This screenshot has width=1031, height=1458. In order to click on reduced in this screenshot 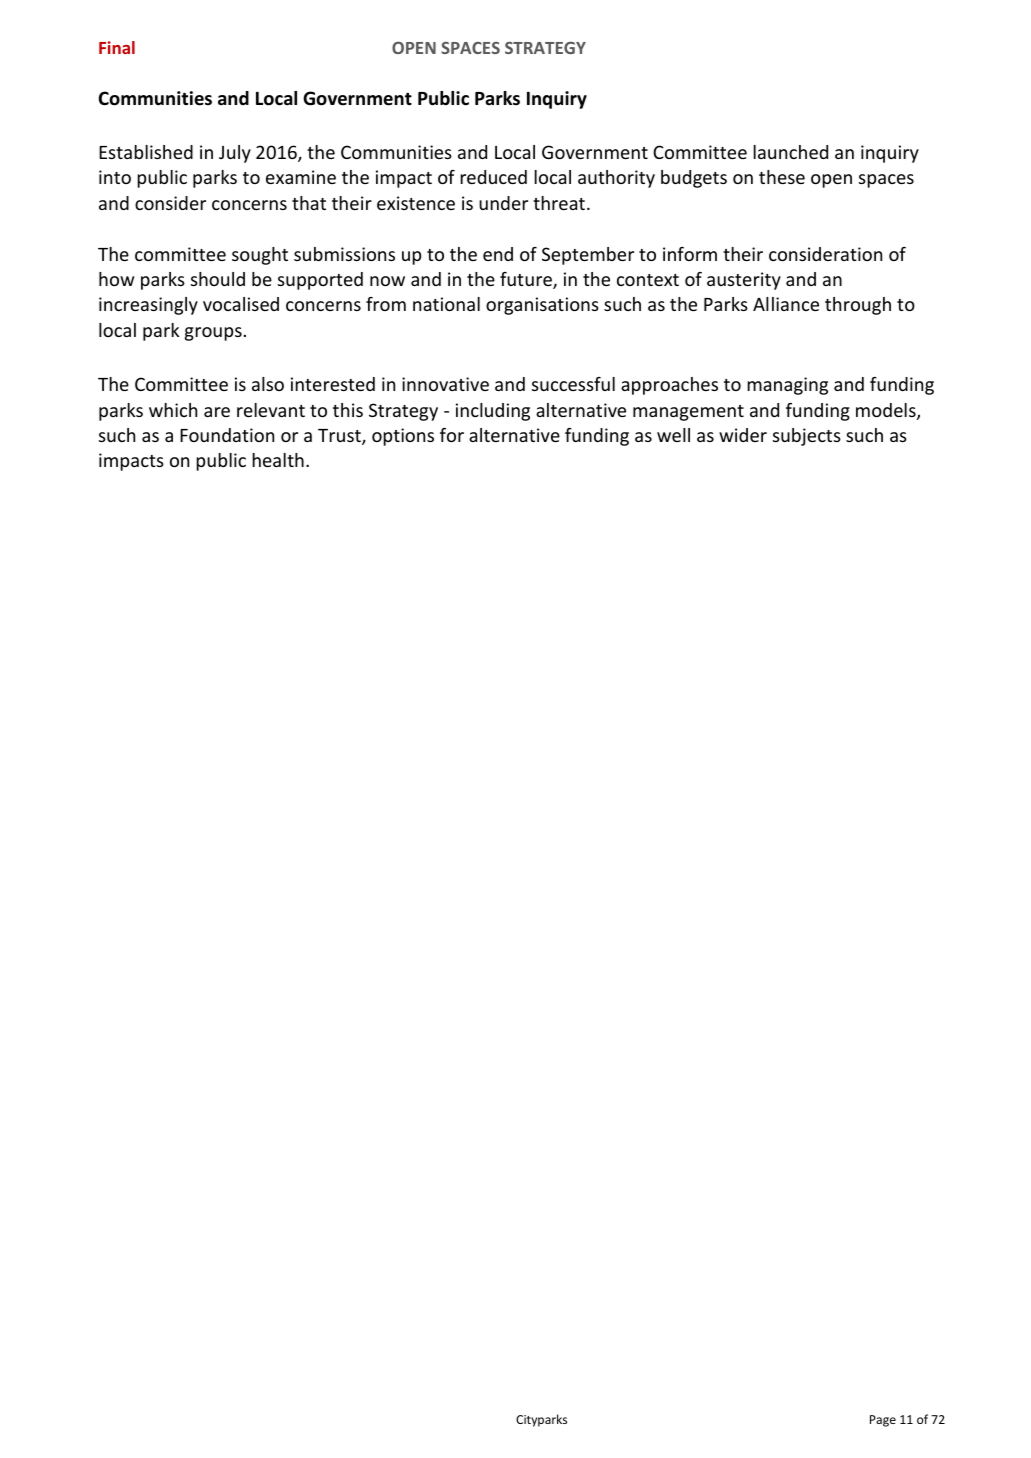, I will do `click(493, 177)`.
